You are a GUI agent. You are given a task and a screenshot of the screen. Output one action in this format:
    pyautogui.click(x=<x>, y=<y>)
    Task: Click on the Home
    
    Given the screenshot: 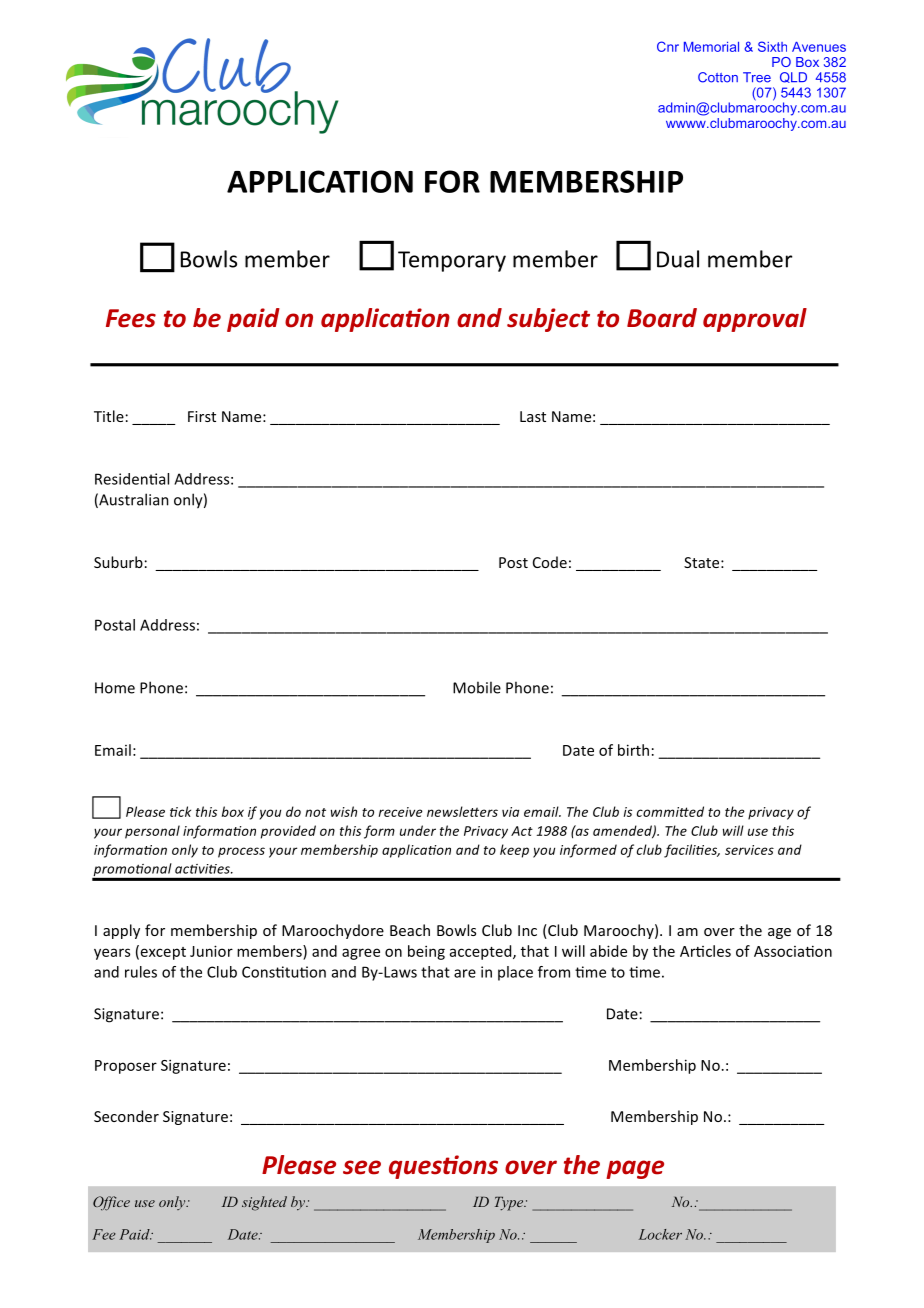 What is the action you would take?
    pyautogui.click(x=115, y=688)
